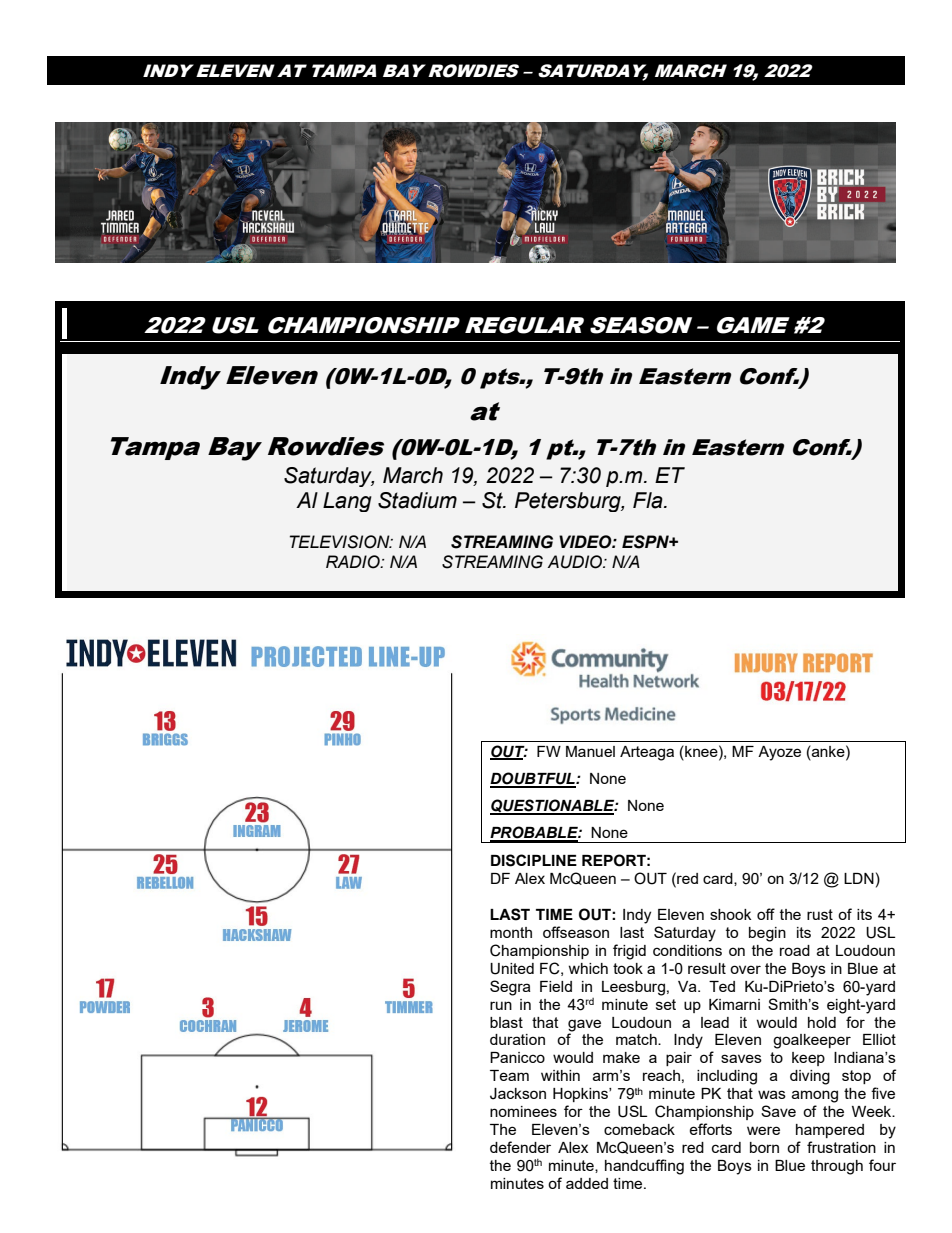  Describe the element at coordinates (649, 500) in the page. I see `Fla` at that location.
